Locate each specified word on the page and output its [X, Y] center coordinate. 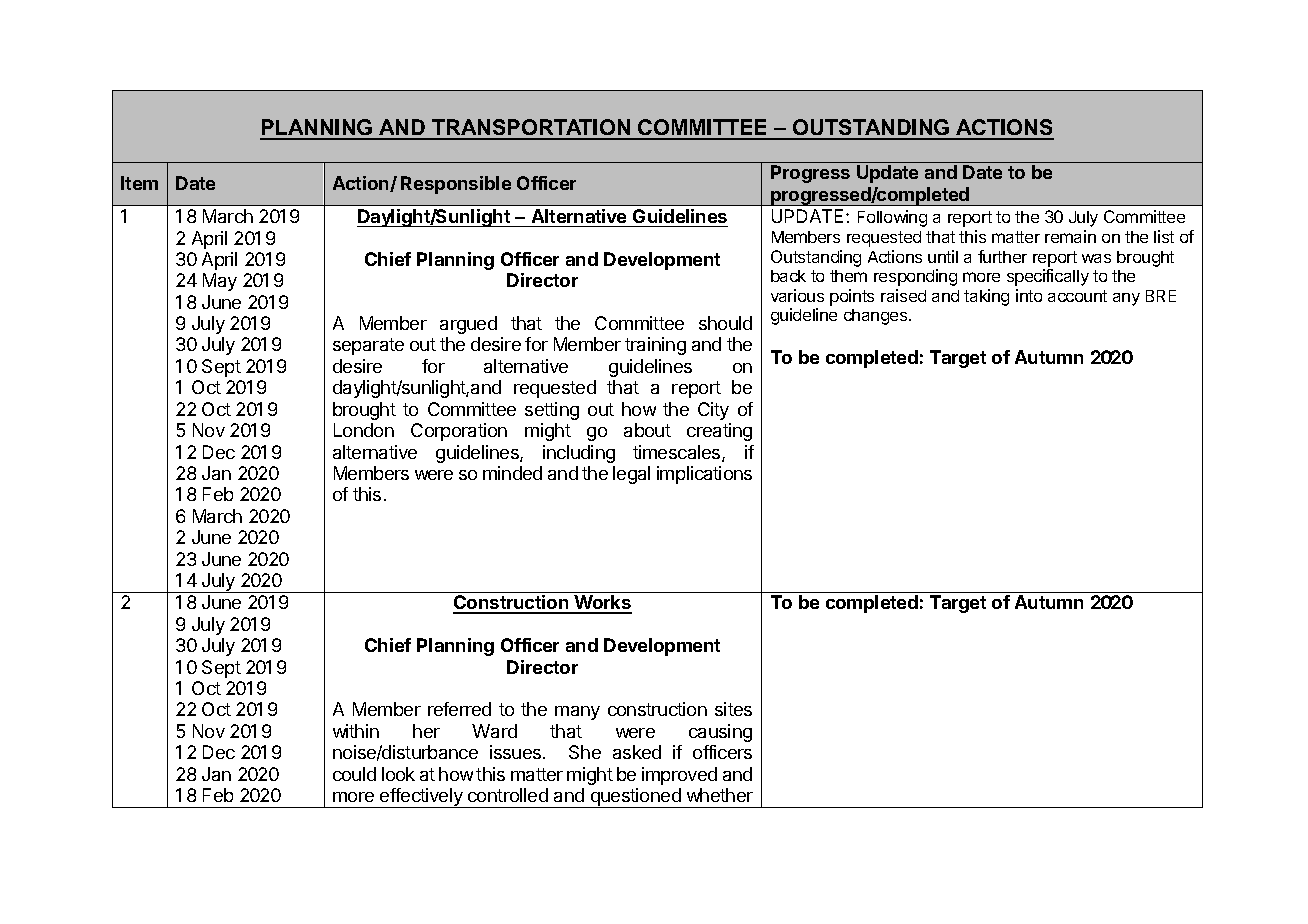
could [354, 774]
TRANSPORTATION [531, 129]
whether [720, 795]
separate [368, 346]
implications [704, 475]
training [655, 346]
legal [631, 475]
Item [139, 183]
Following [892, 218]
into [1029, 295]
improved [679, 776]
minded [512, 473]
